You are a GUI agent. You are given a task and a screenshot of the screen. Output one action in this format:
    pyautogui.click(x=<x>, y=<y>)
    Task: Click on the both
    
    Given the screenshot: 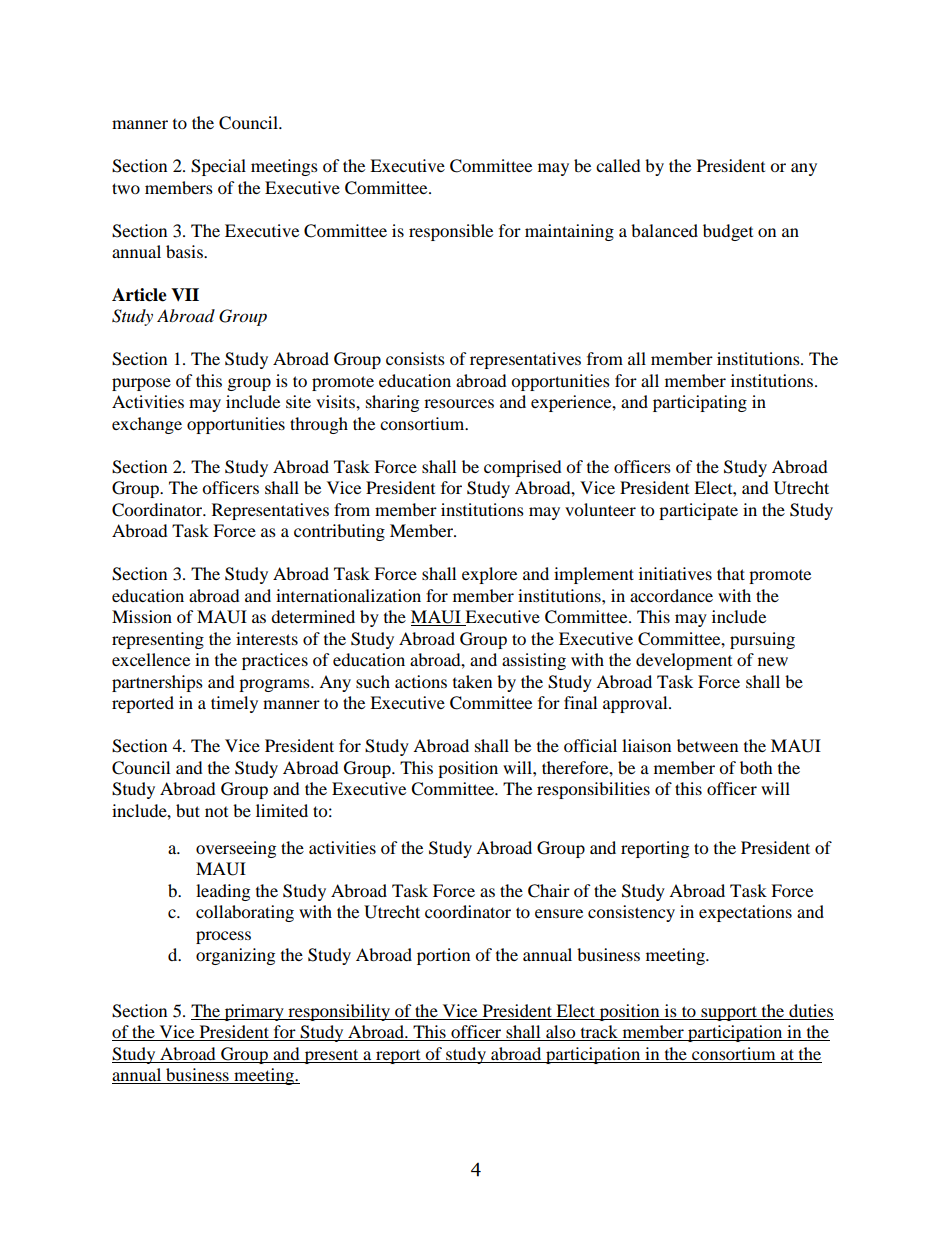 What is the action you would take?
    pyautogui.click(x=756, y=767)
